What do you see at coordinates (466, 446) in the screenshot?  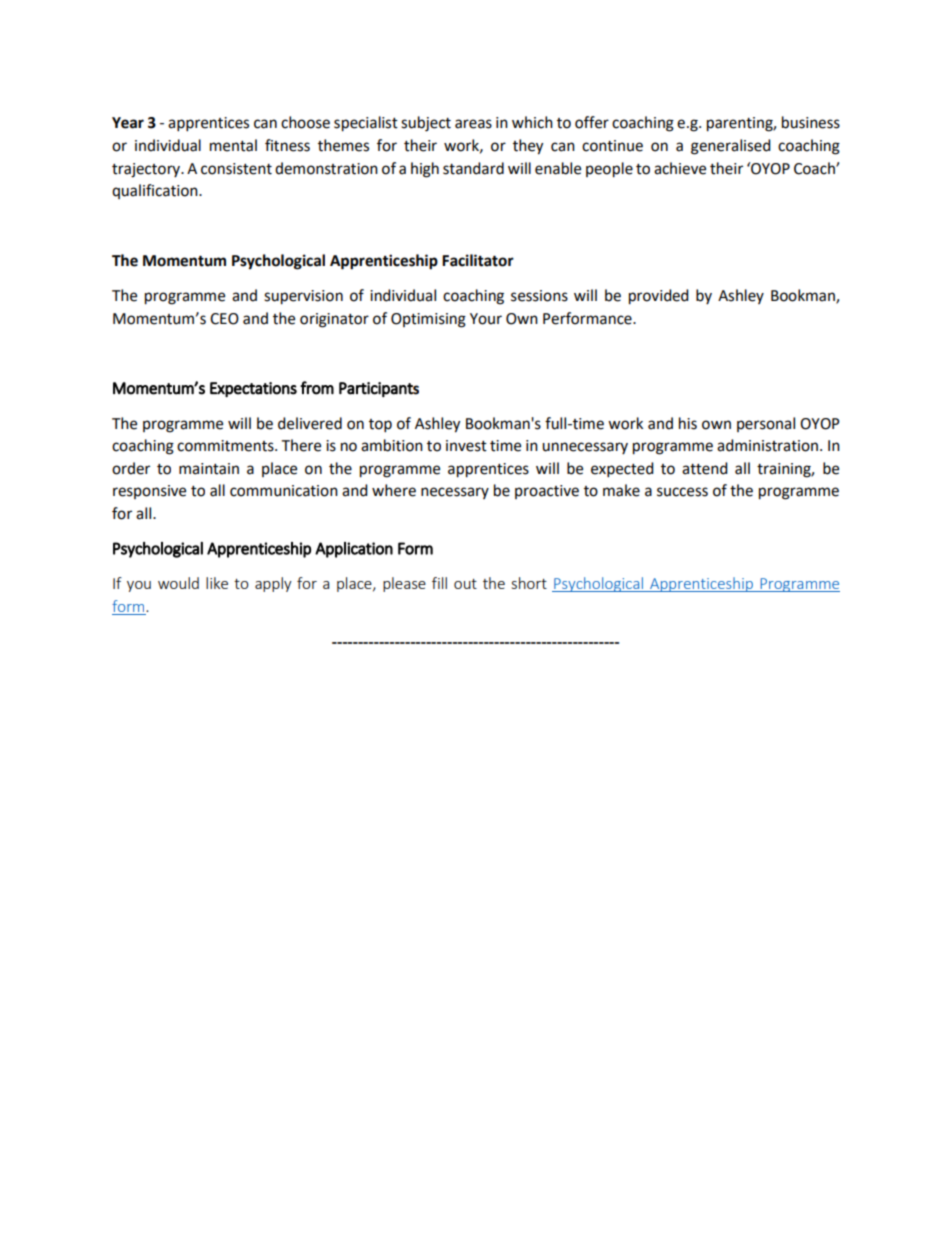 I see `invest` at bounding box center [466, 446].
